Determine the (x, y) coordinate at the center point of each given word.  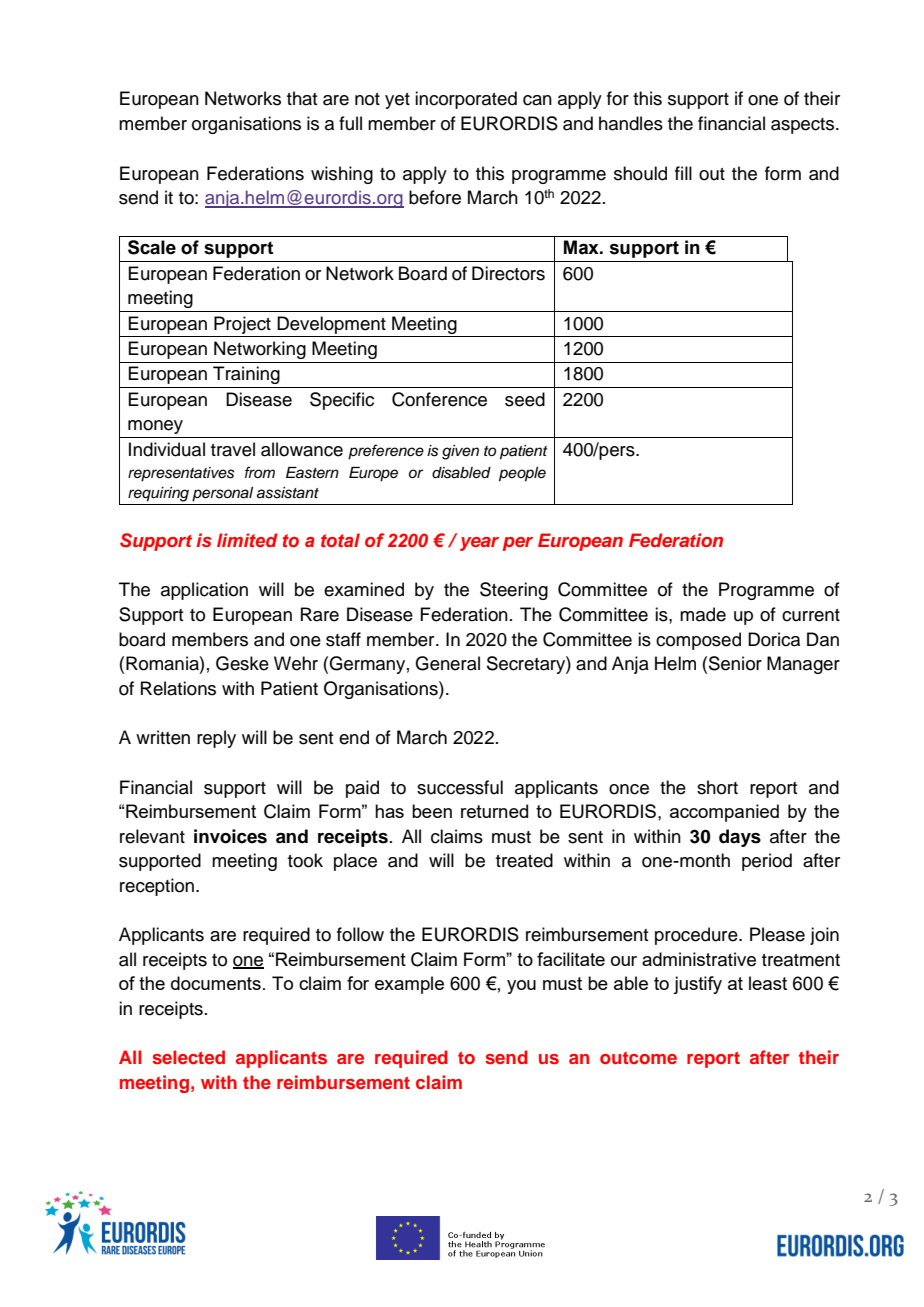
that (302, 98)
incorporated (466, 100)
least (768, 983)
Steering (514, 591)
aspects (804, 126)
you (521, 987)
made (703, 614)
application (204, 591)
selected (188, 1057)
